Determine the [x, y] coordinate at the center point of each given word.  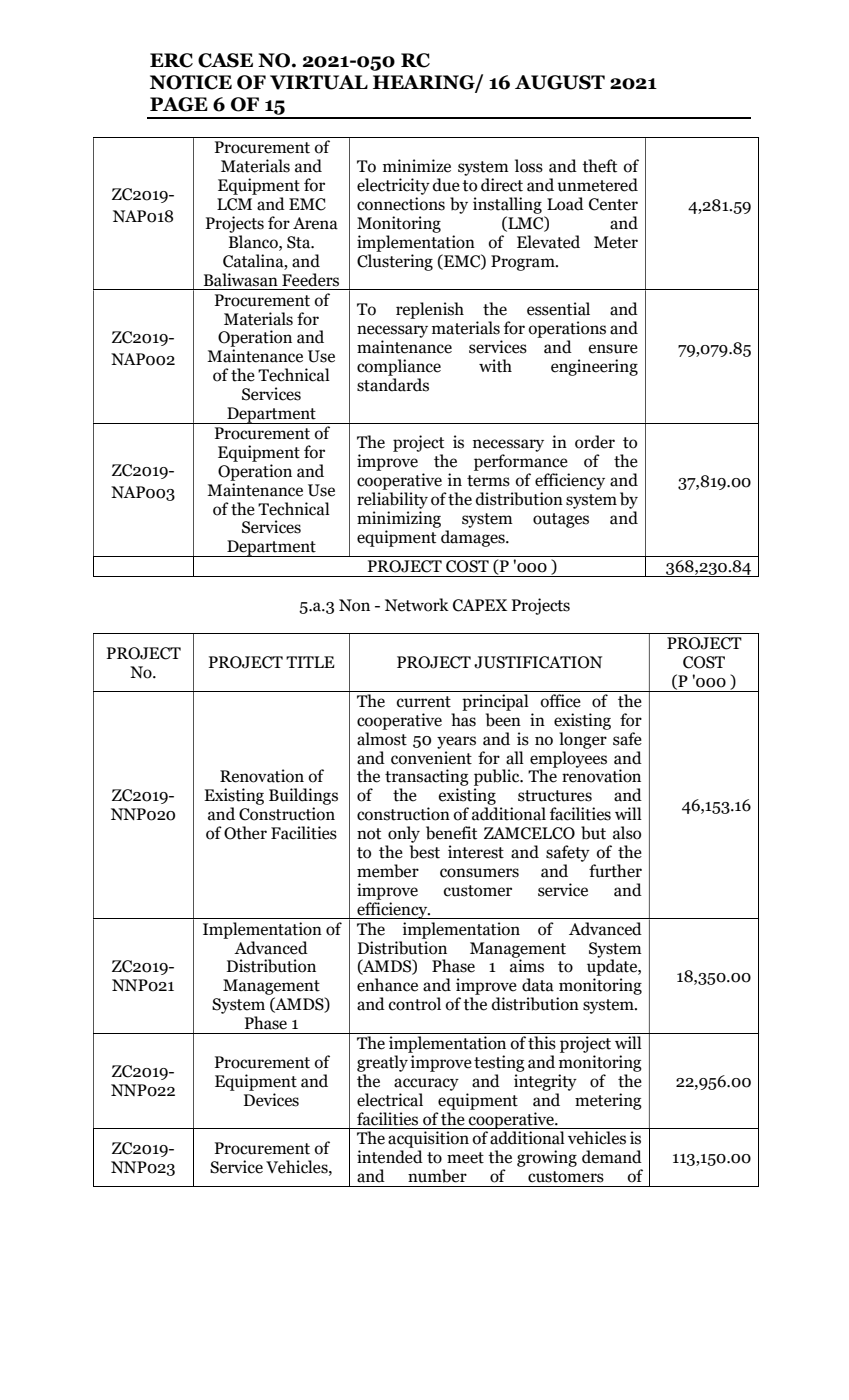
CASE [225, 60]
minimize [417, 166]
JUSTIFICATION [538, 662]
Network [417, 605]
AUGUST [560, 82]
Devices [271, 1100]
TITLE [310, 662]
